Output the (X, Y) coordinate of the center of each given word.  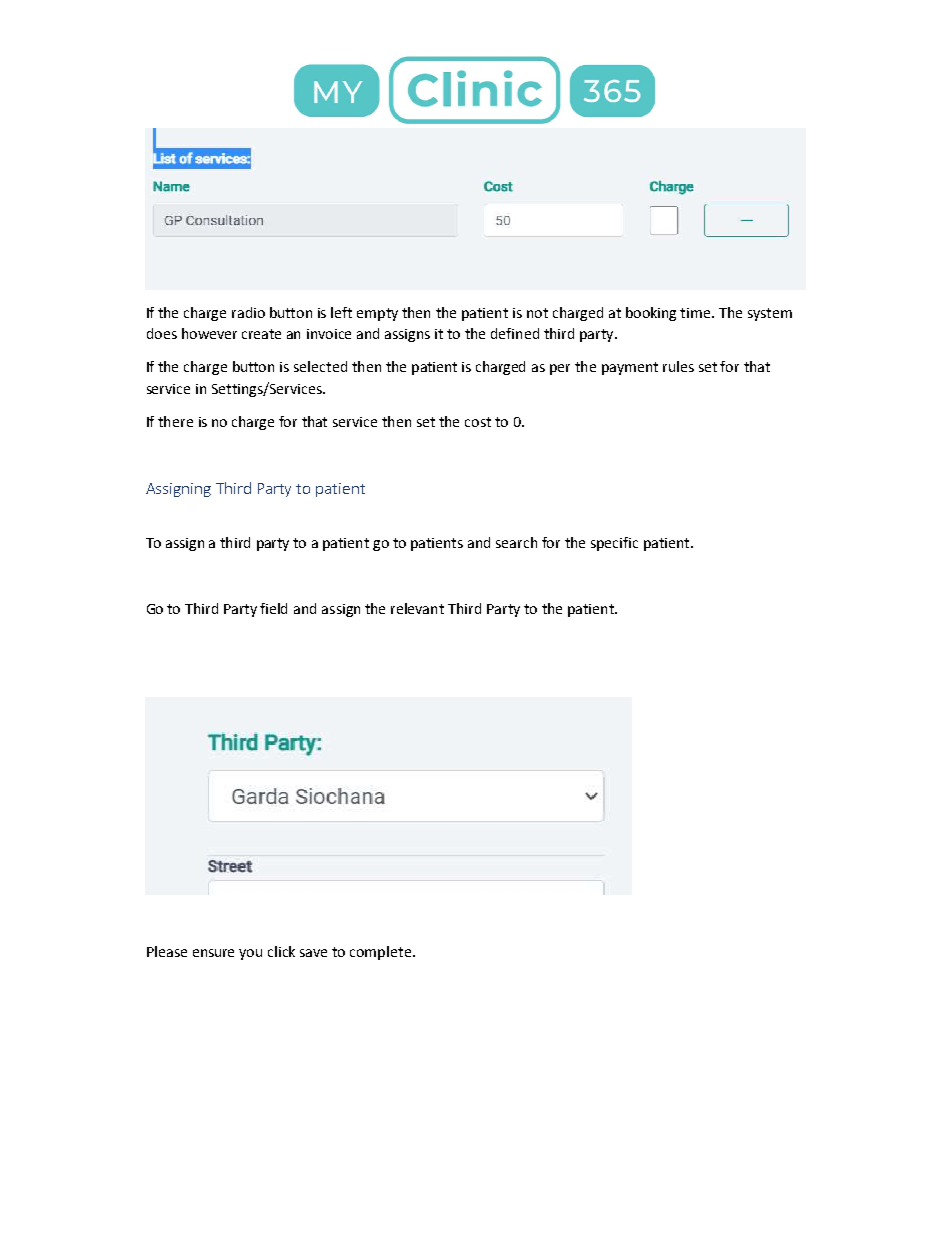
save (313, 953)
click (281, 951)
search (516, 542)
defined (515, 333)
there (175, 421)
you (250, 954)
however (209, 333)
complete (380, 953)
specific (614, 544)
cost (478, 422)
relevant (417, 608)
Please (167, 951)
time (696, 313)
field (273, 608)
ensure (213, 953)
